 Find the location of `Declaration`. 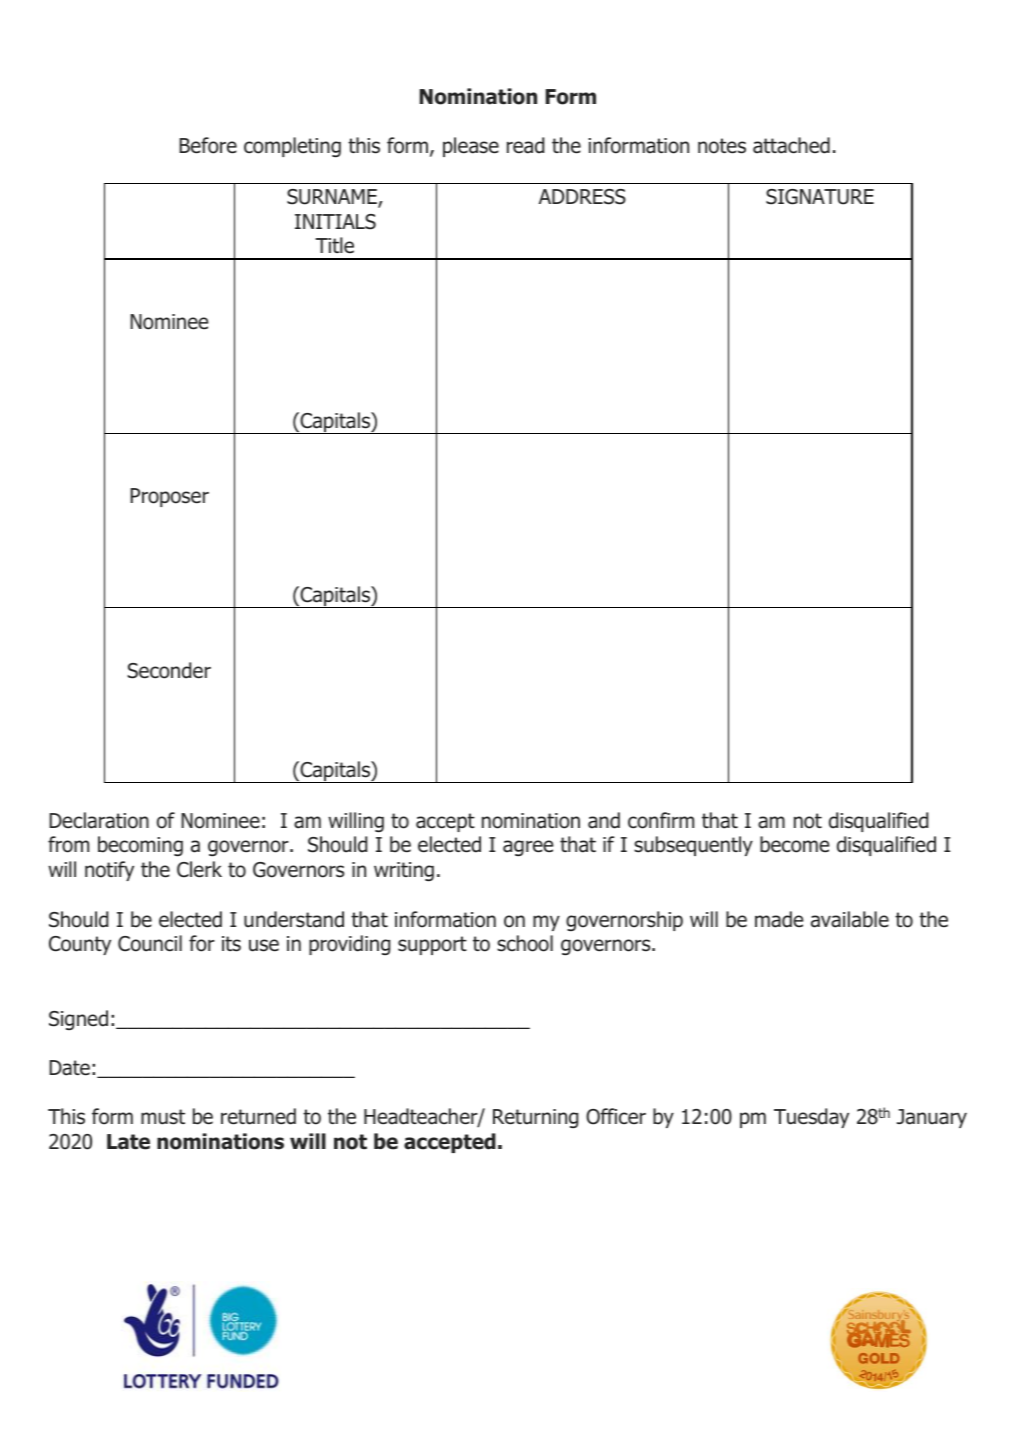

Declaration is located at coordinates (99, 820).
